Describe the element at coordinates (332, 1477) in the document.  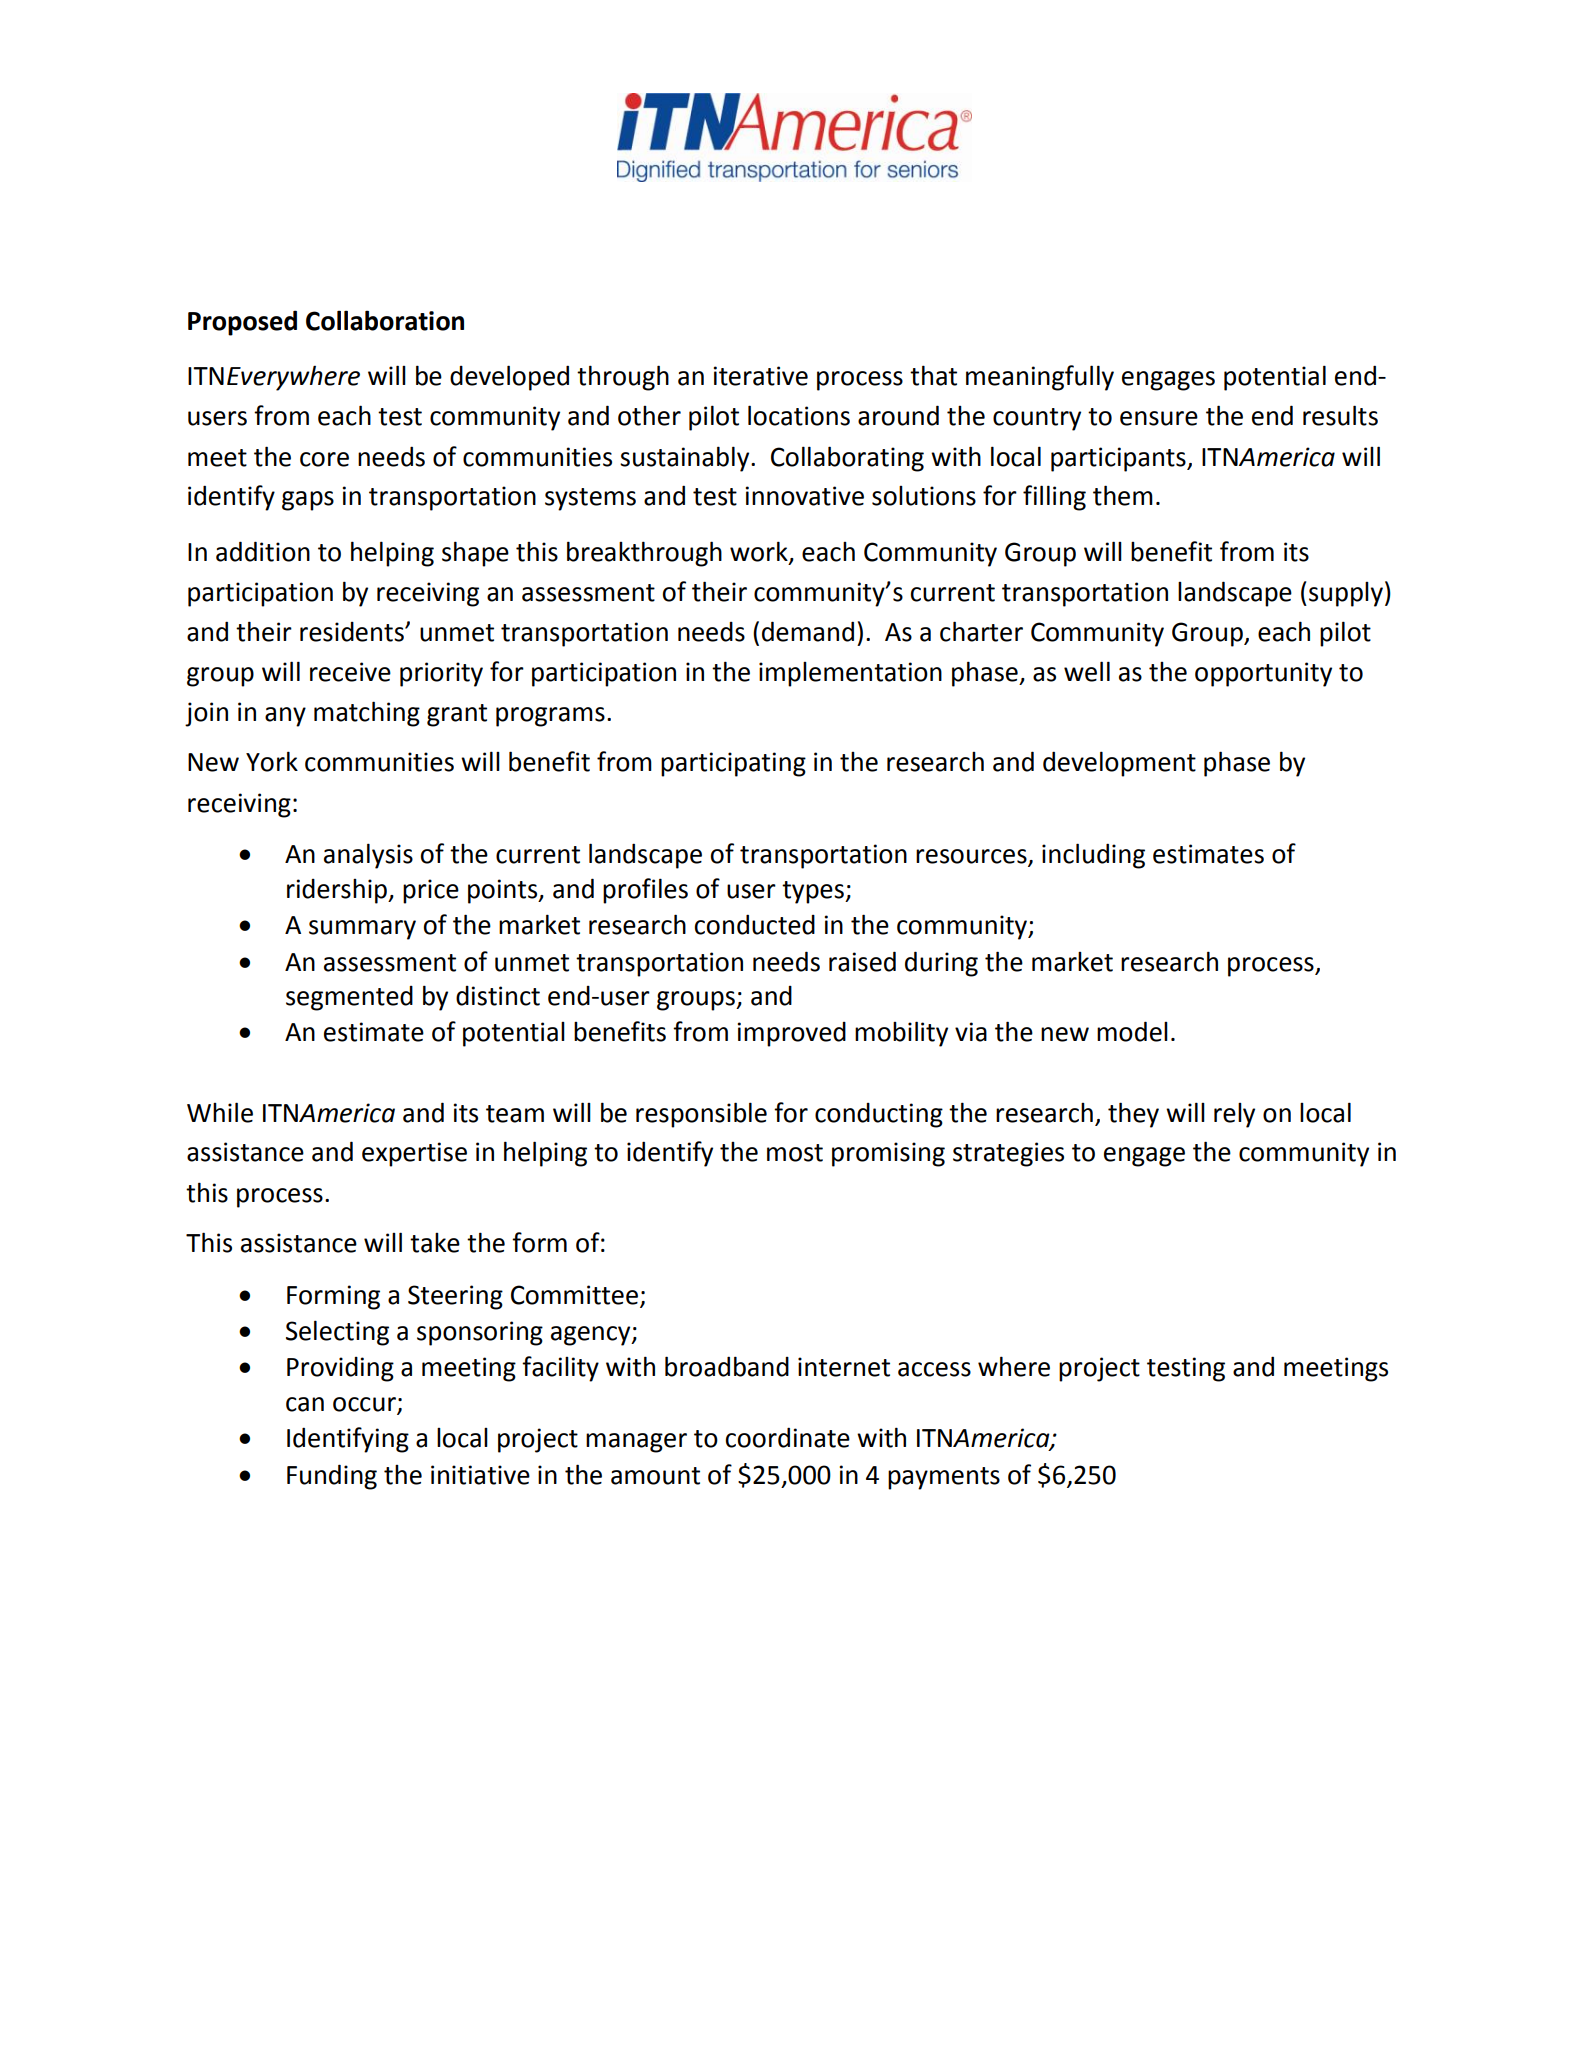
I see `Funding` at that location.
